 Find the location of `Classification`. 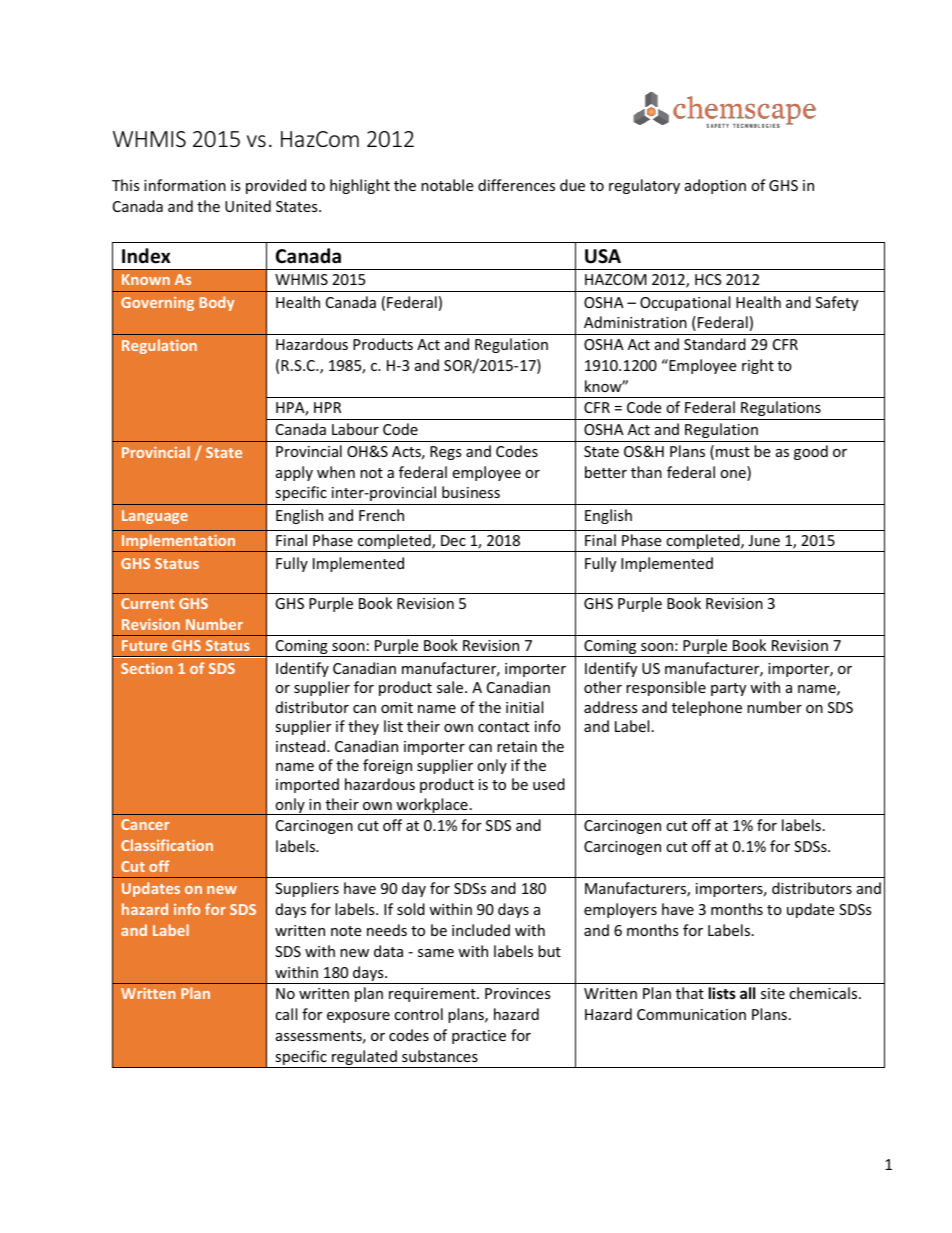

Classification is located at coordinates (167, 845).
